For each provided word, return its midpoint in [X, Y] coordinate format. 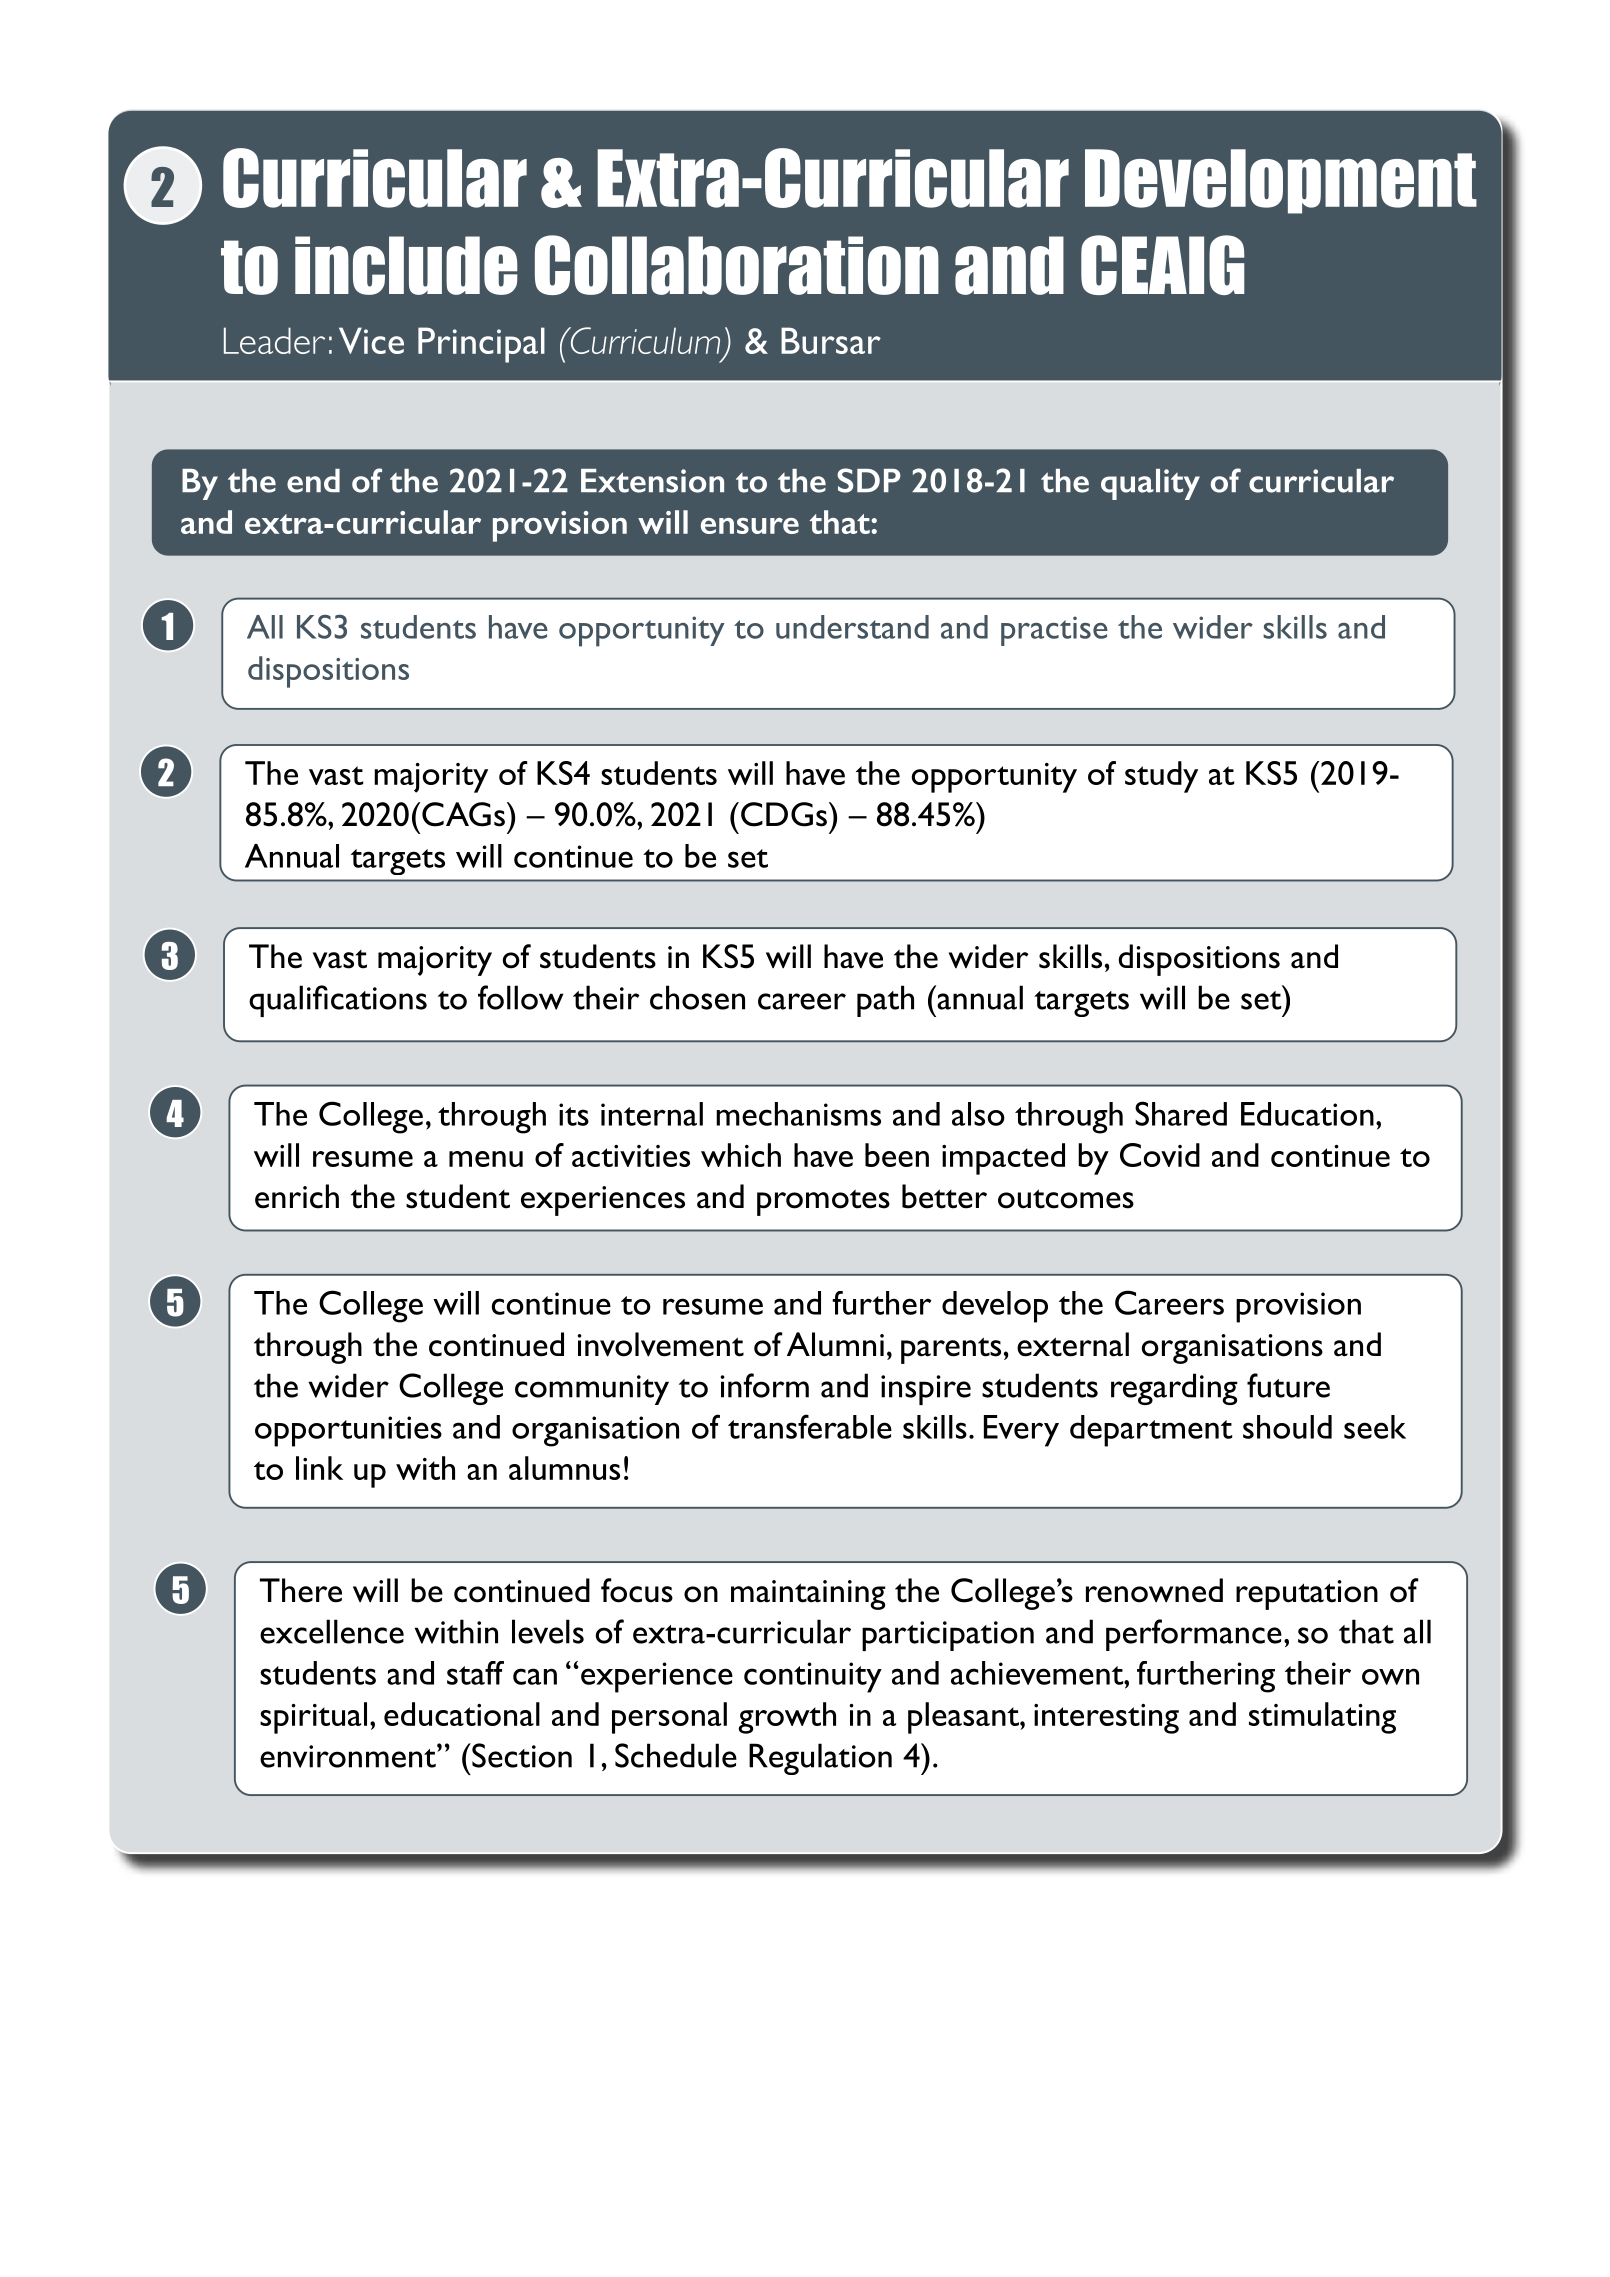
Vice [371, 340]
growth [787, 1718]
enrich [297, 1196]
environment [349, 1756]
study [1161, 777]
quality [1150, 484]
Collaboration [737, 265]
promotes [823, 1202]
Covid [1160, 1155]
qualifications [338, 1001]
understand [852, 627]
